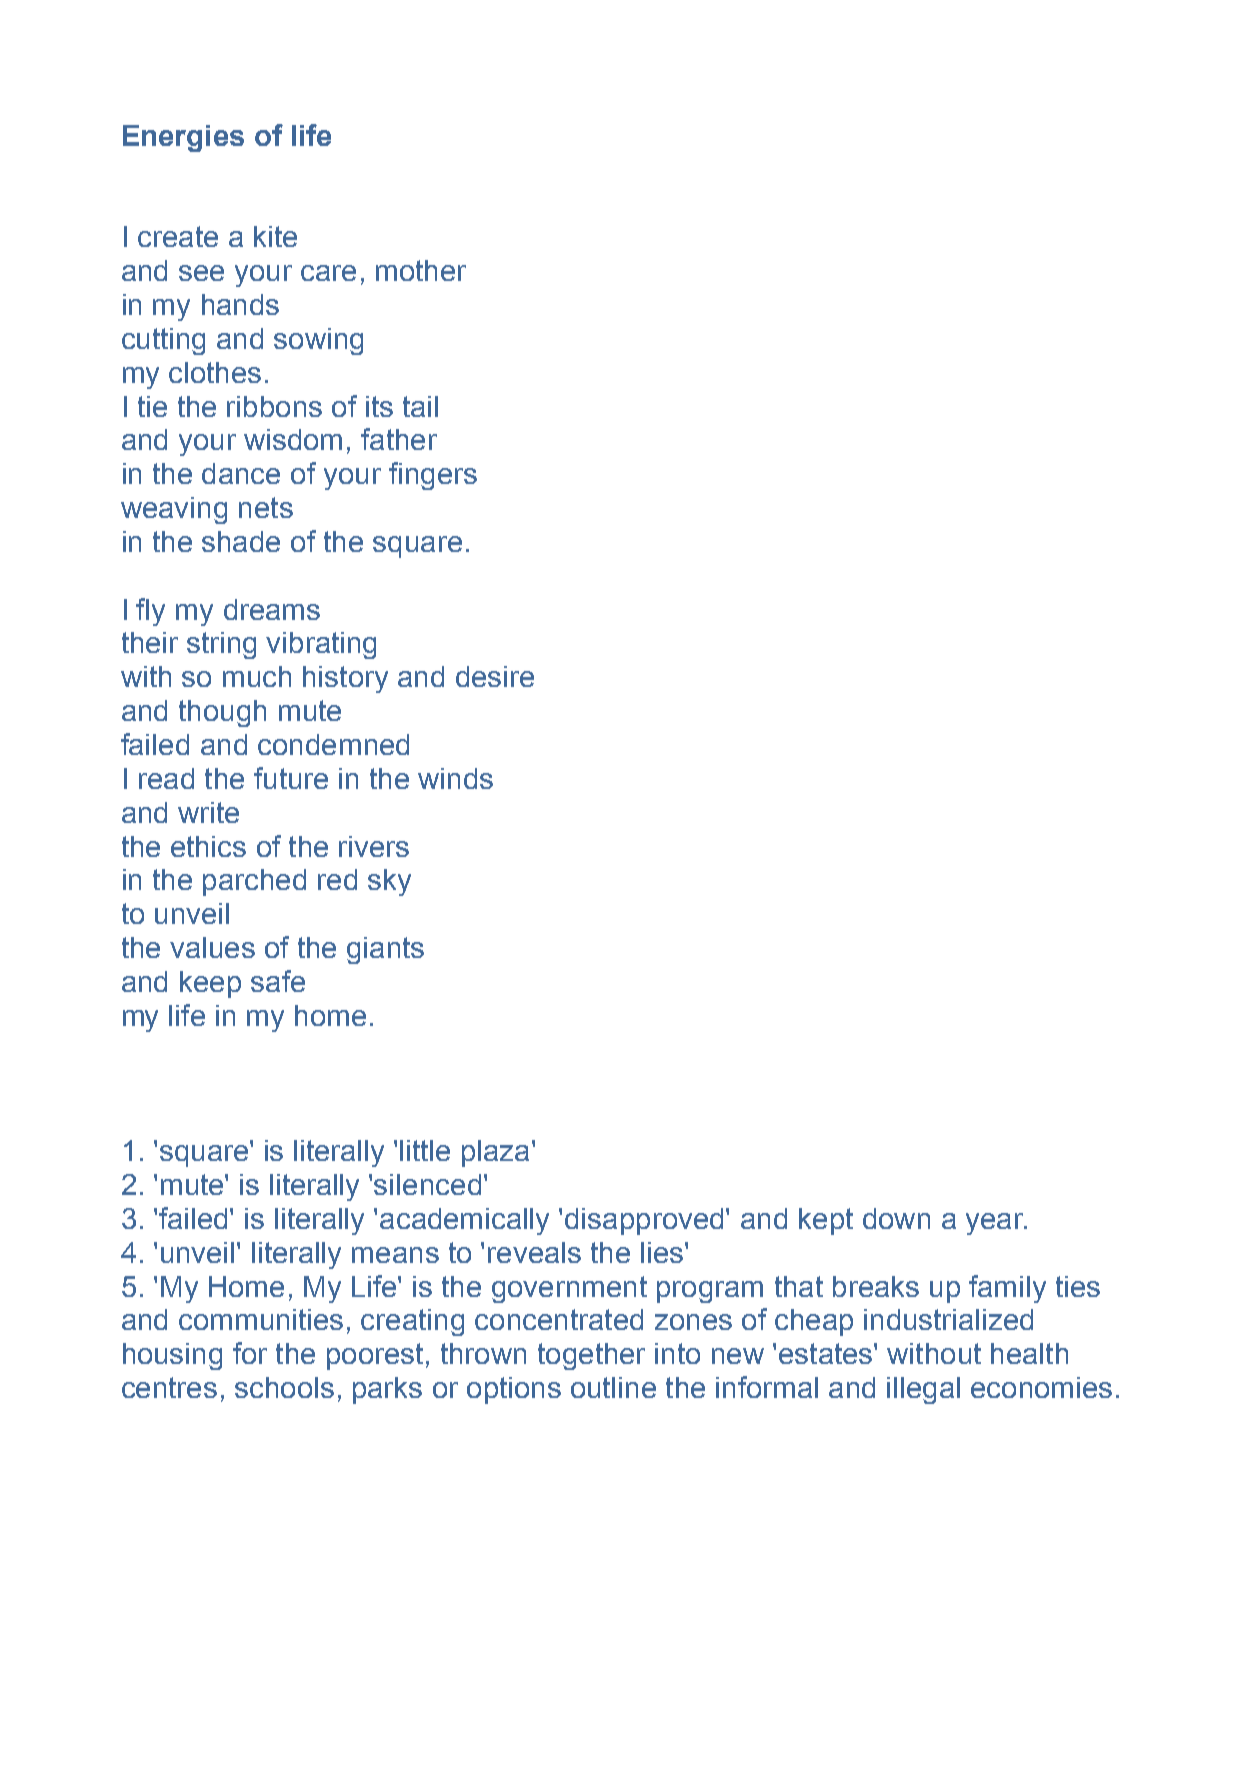 The image size is (1259, 1781). I want to click on winds, so click(455, 778).
